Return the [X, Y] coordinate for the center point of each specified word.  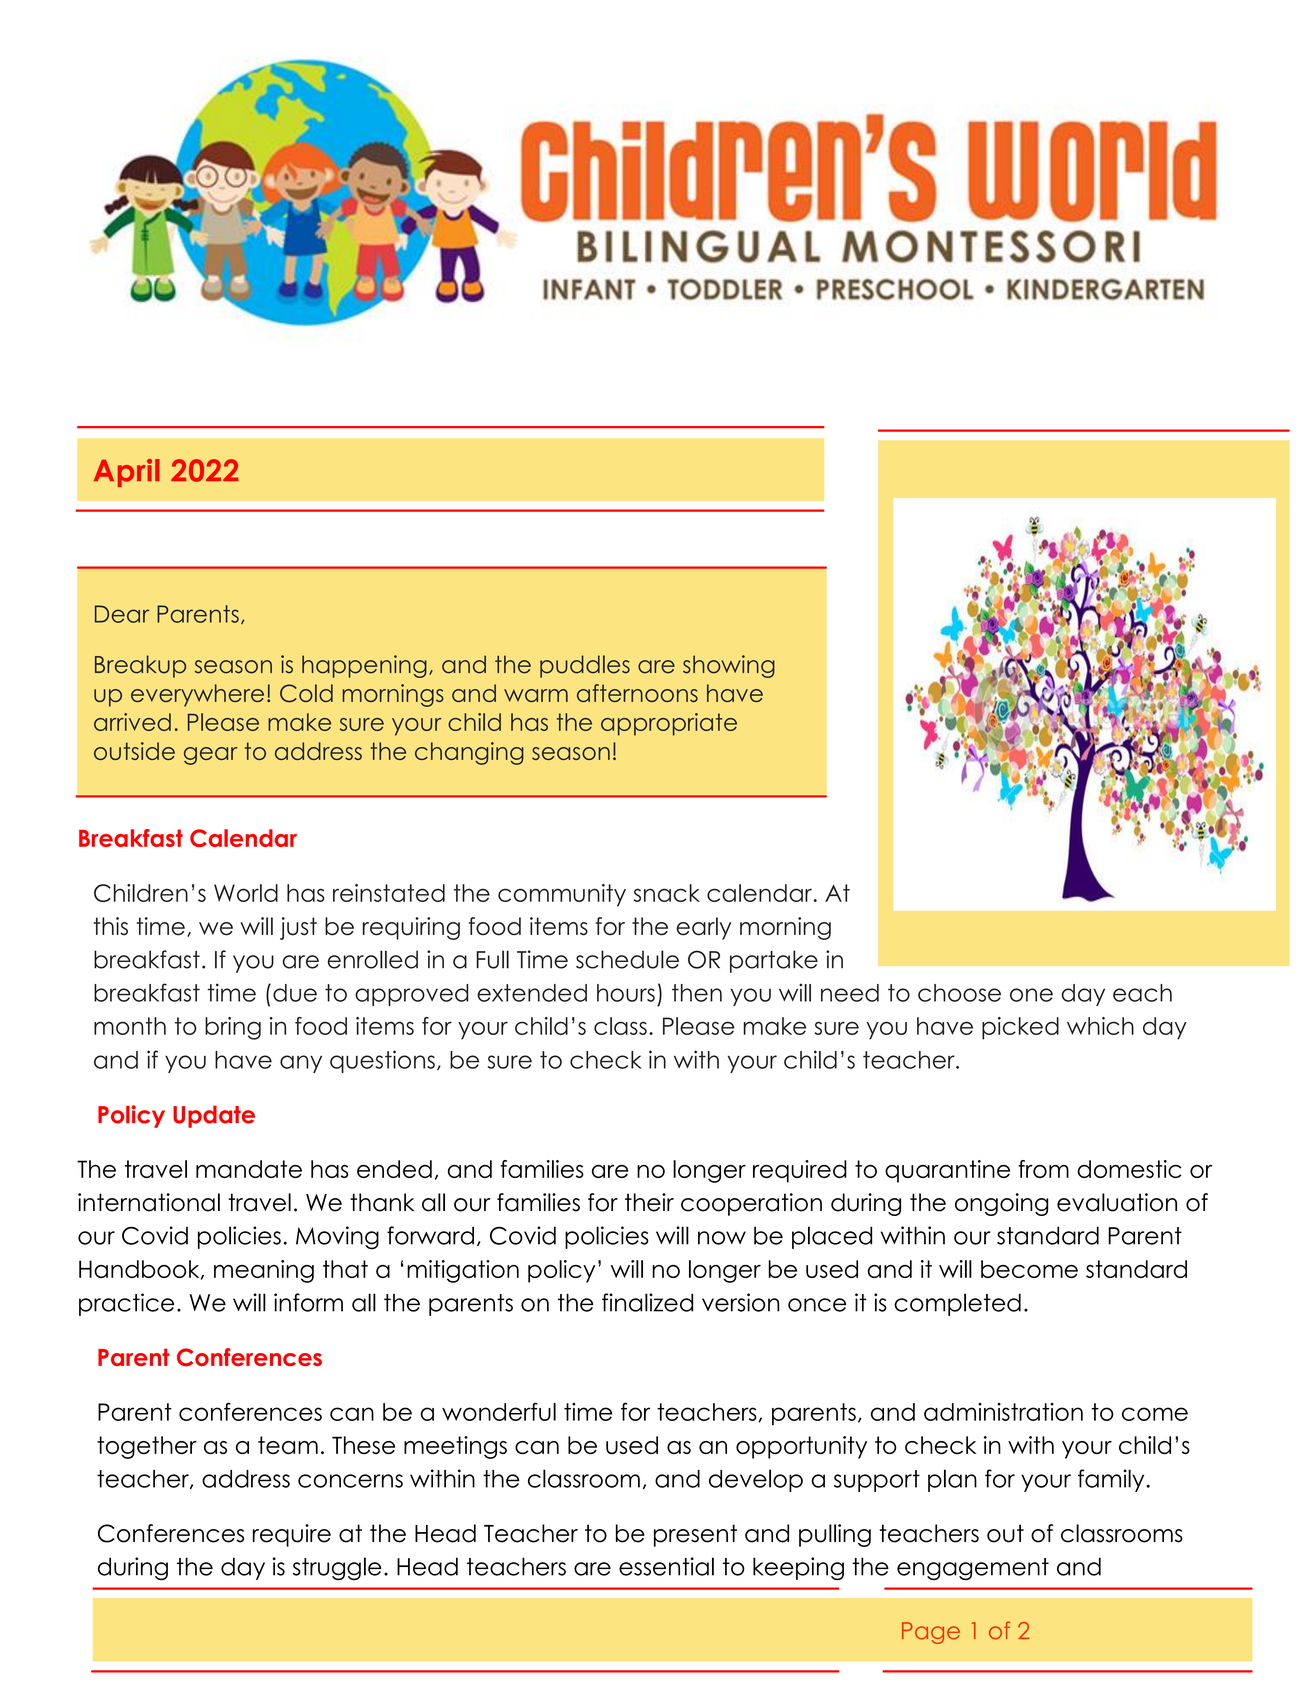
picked [1020, 1028]
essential [666, 1566]
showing [729, 666]
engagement [973, 1569]
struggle [337, 1568]
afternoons [637, 693]
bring [233, 1028]
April [127, 473]
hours [626, 993]
